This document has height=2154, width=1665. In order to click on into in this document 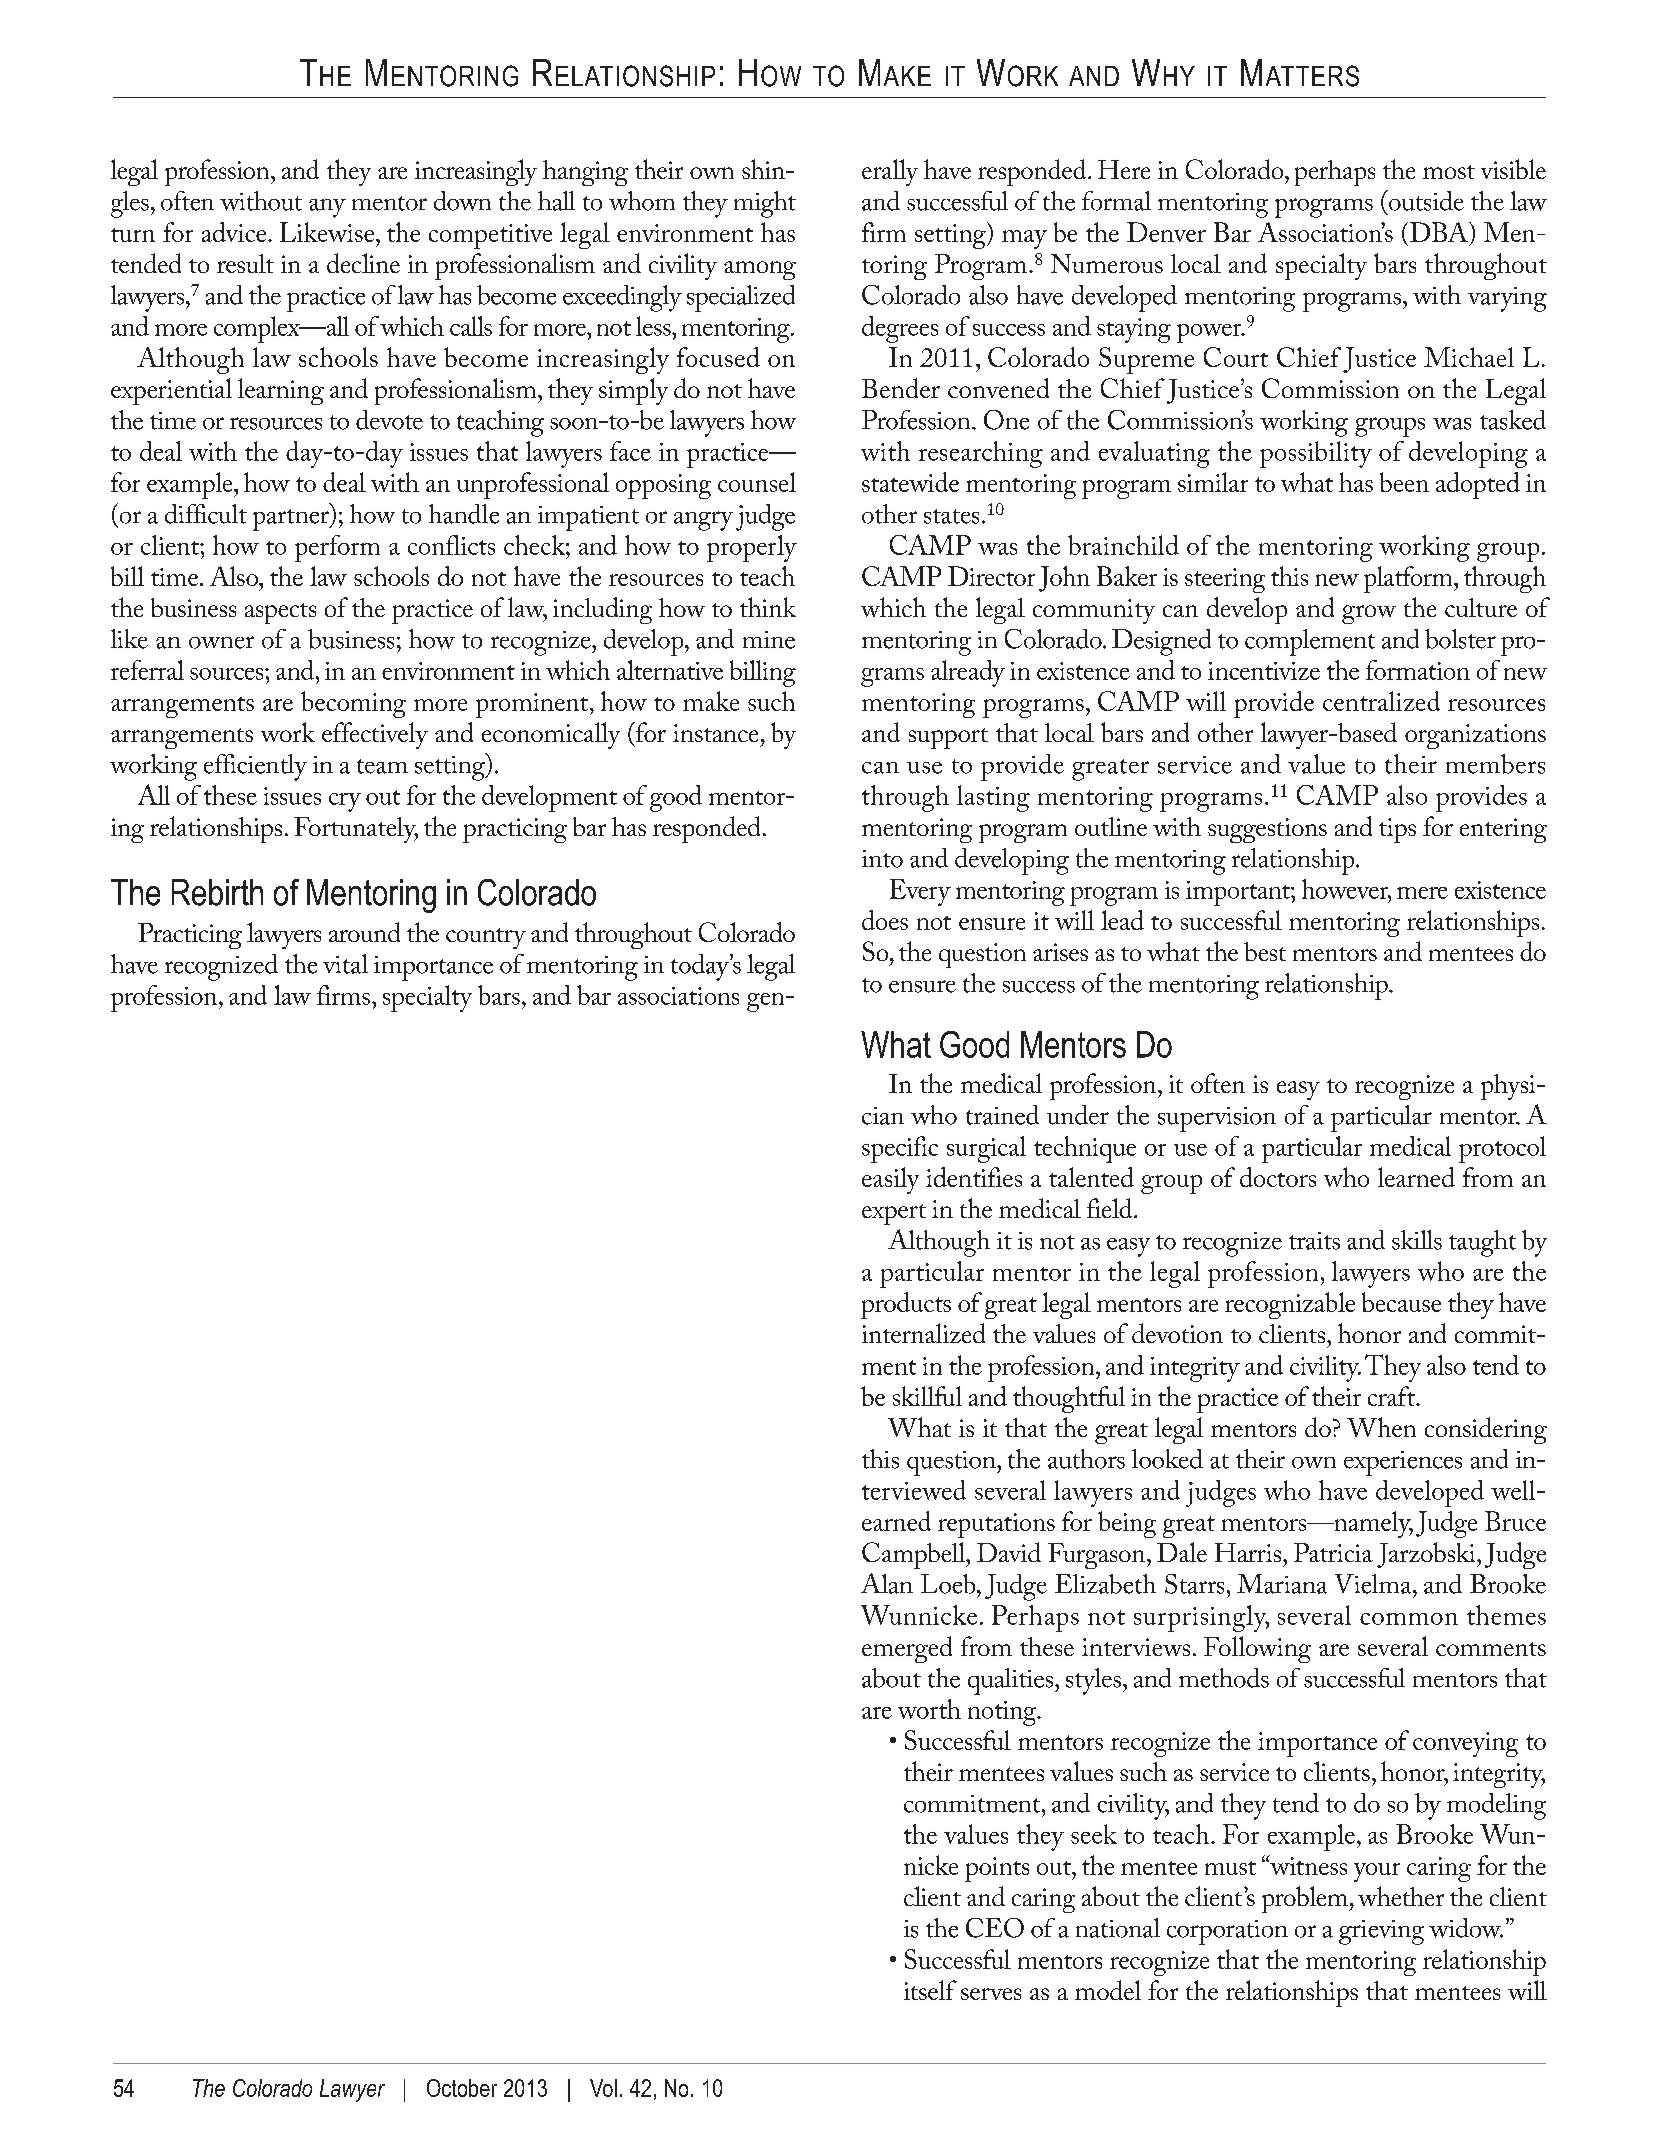, I will do `click(882, 859)`.
